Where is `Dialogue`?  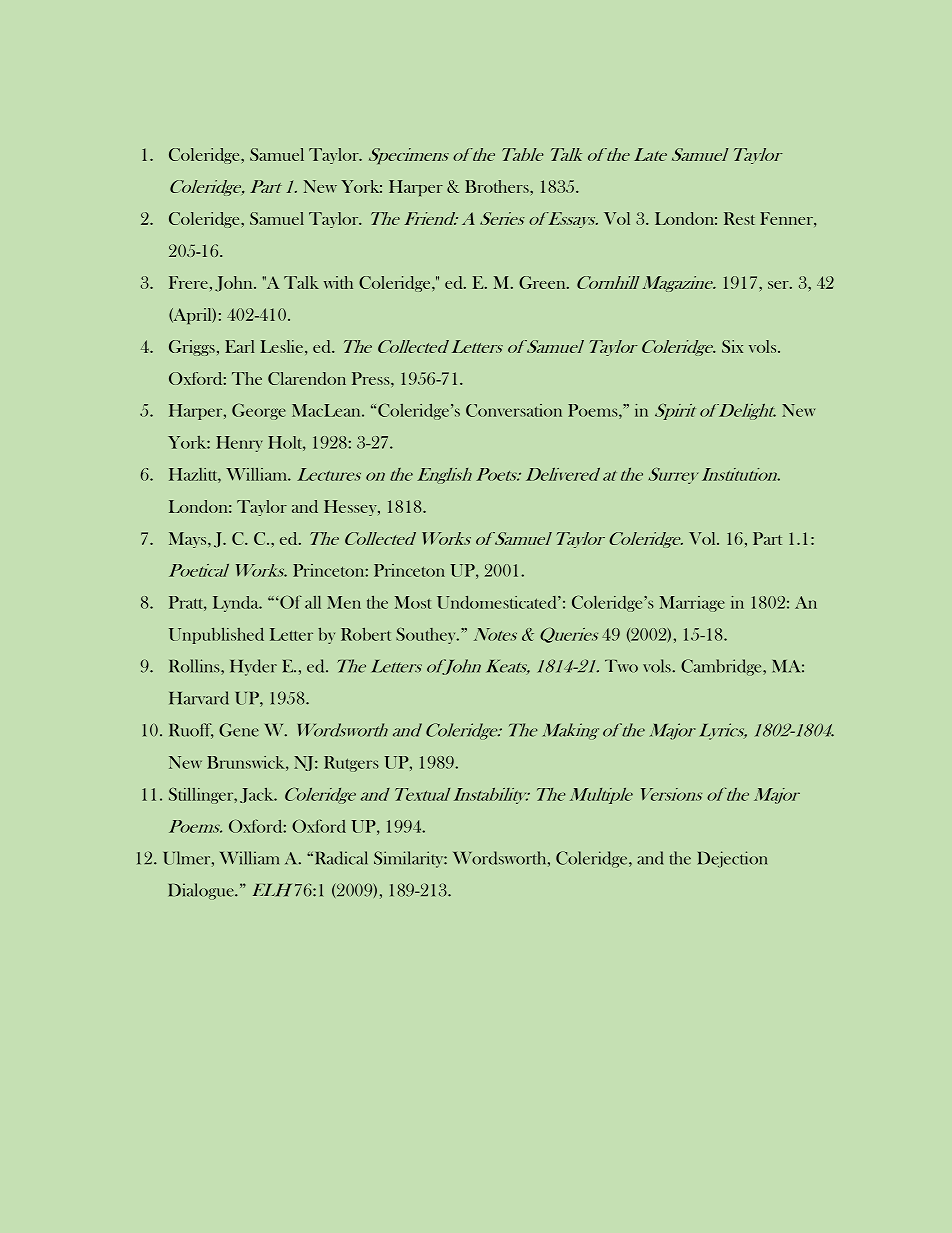 Dialogue is located at coordinates (202, 891).
